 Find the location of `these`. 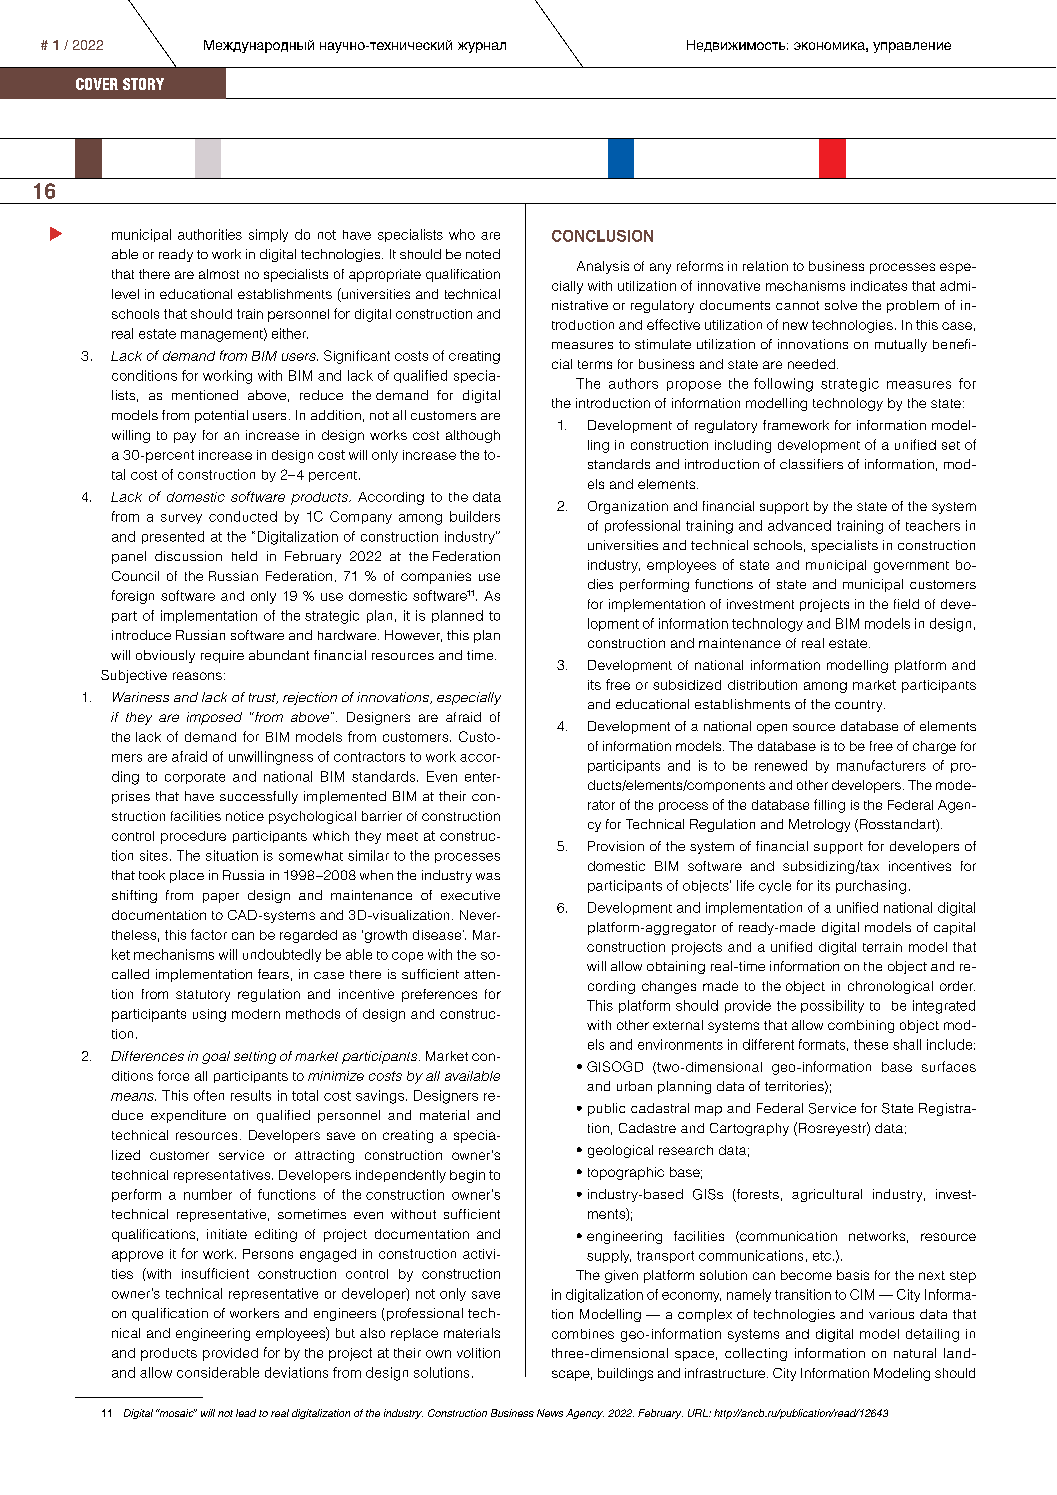

these is located at coordinates (871, 1044).
